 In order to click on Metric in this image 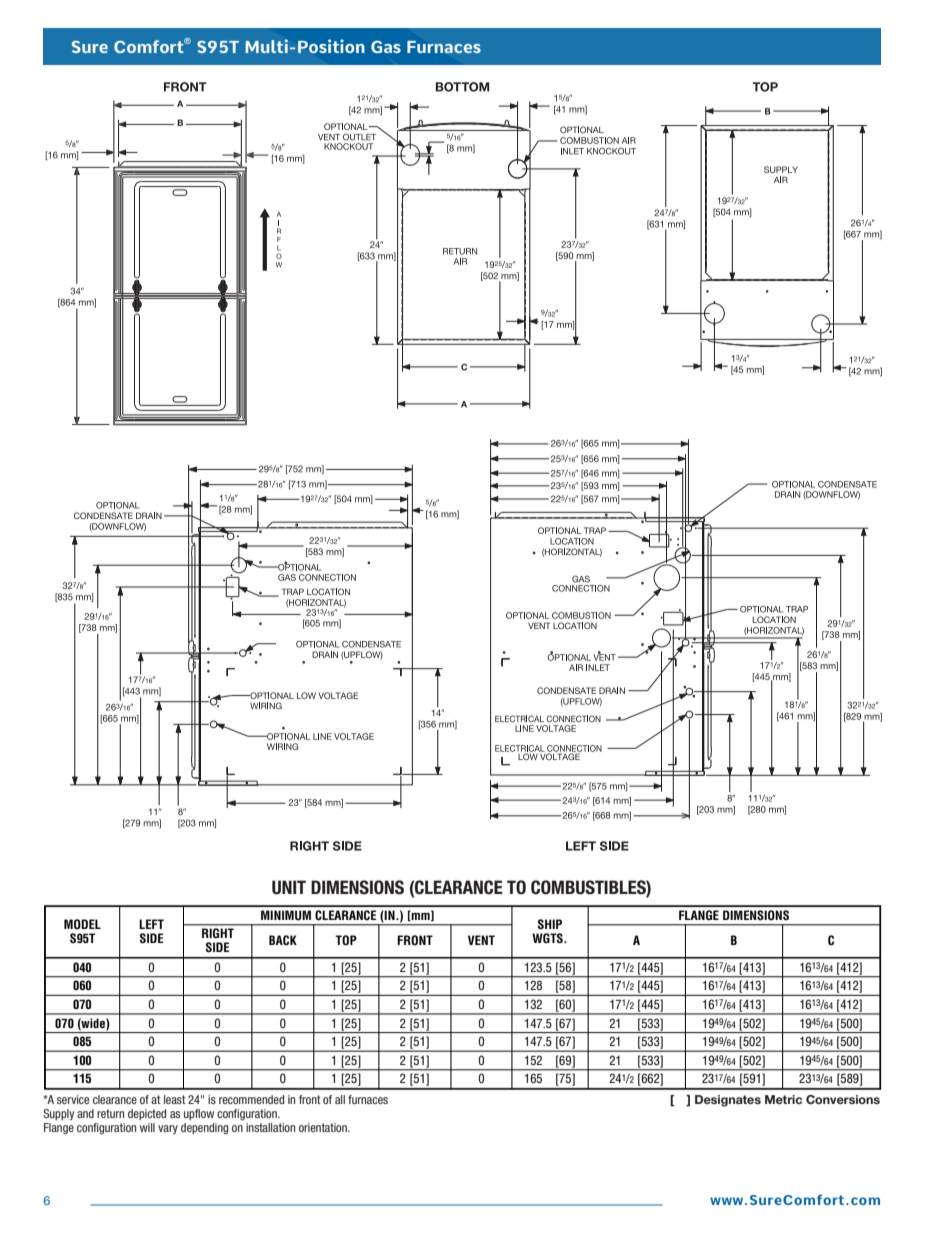, I will do `click(783, 1099)`.
